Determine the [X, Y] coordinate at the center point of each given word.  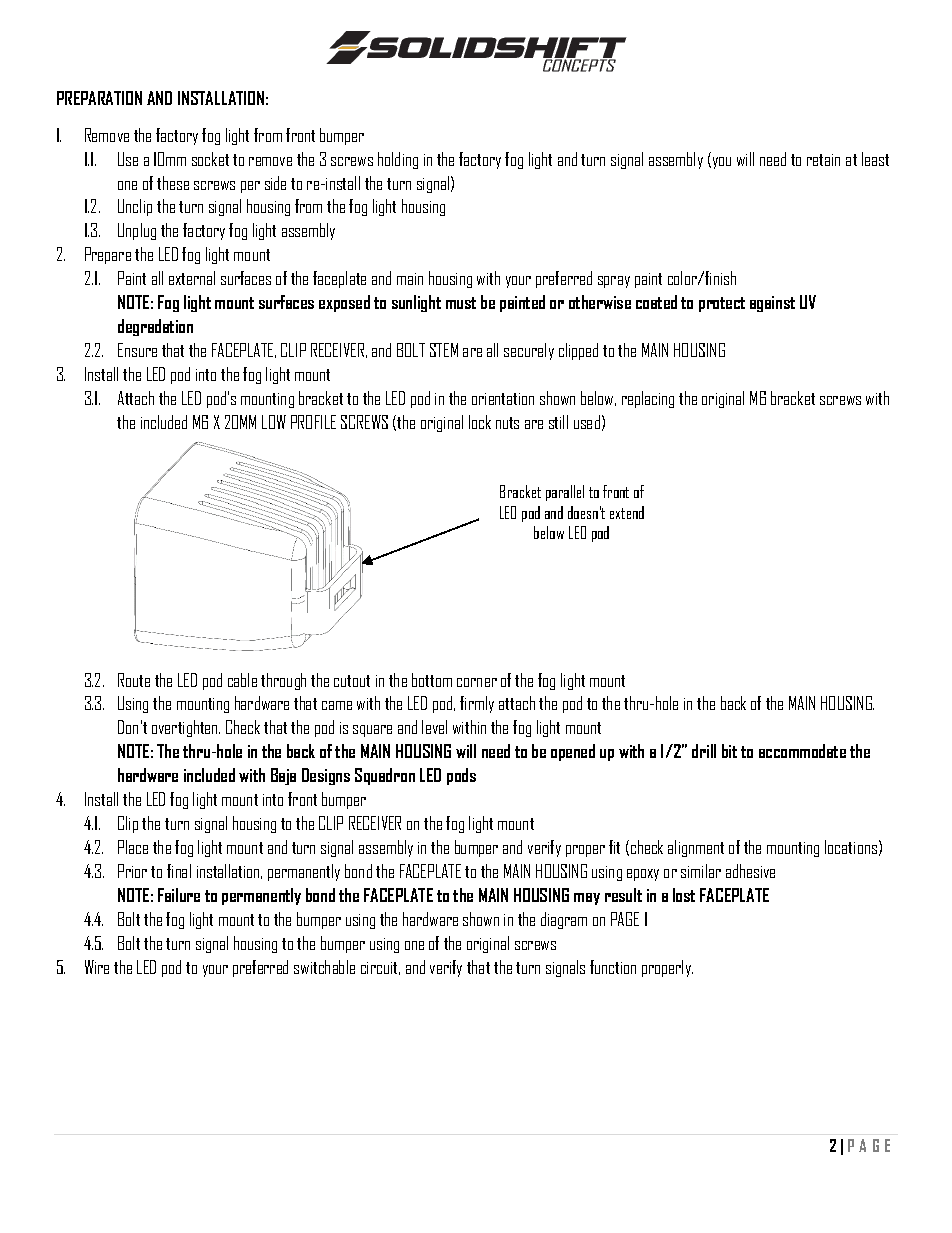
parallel [565, 493]
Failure [179, 895]
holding [398, 160]
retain [823, 160]
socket [210, 159]
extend [627, 512]
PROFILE [313, 422]
